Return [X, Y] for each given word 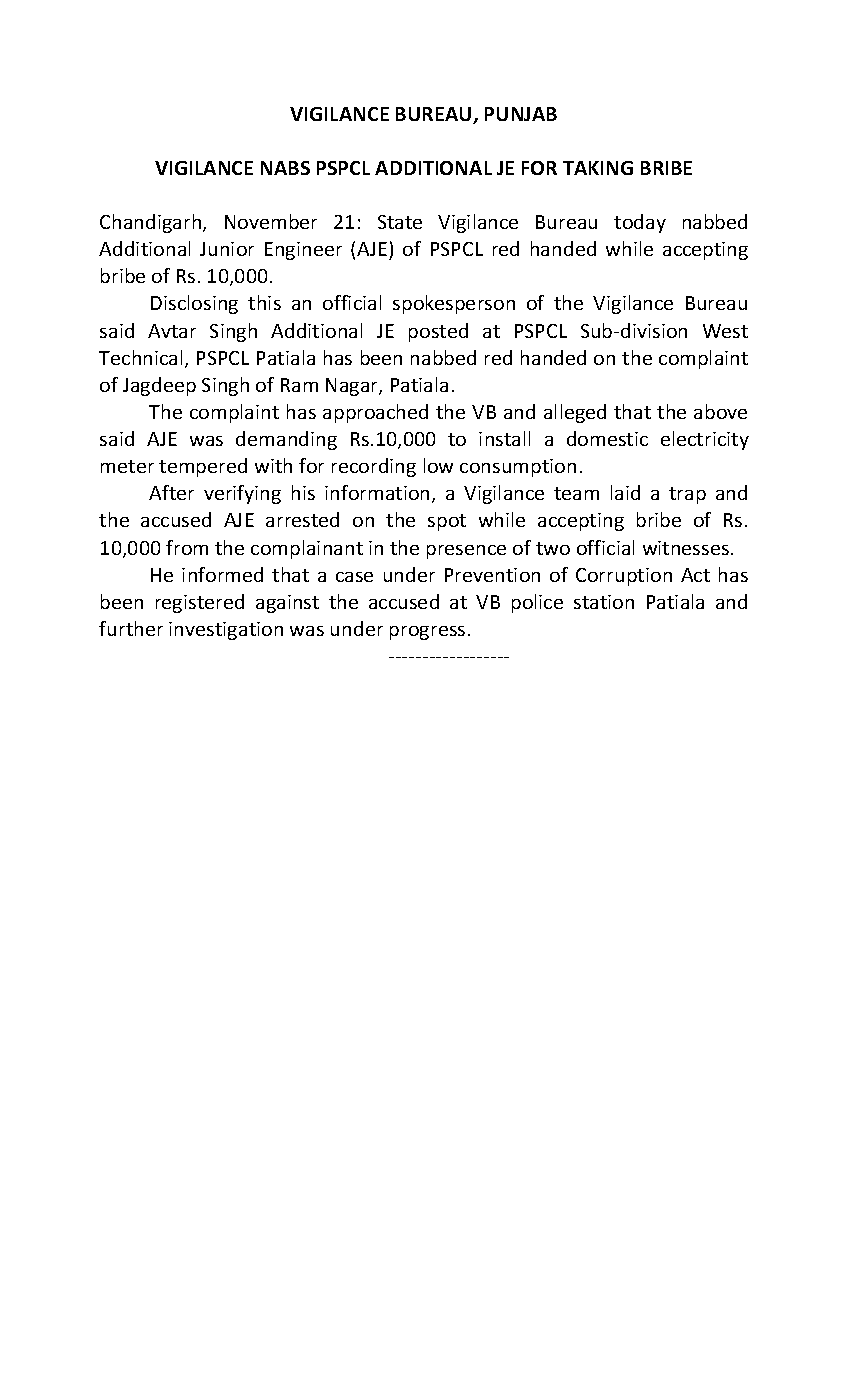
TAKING [598, 168]
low [438, 465]
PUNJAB [521, 114]
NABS [285, 168]
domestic [607, 438]
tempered [203, 467]
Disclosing [194, 304]
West [725, 331]
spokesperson [454, 304]
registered [200, 603]
